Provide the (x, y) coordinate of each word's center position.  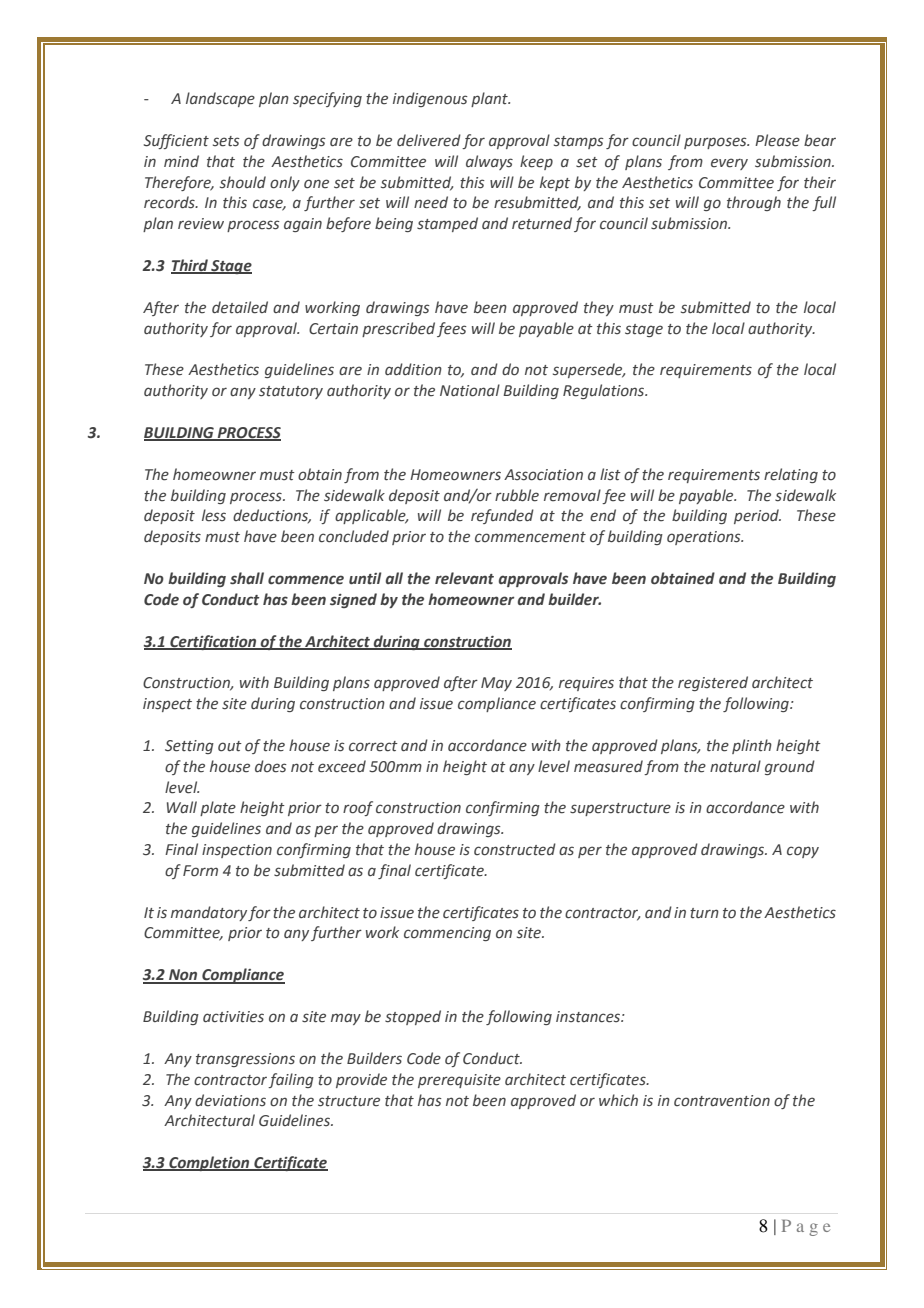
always (489, 162)
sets (226, 141)
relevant (464, 578)
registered (713, 683)
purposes (716, 143)
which (618, 1100)
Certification (213, 642)
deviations (230, 1100)
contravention (722, 1101)
